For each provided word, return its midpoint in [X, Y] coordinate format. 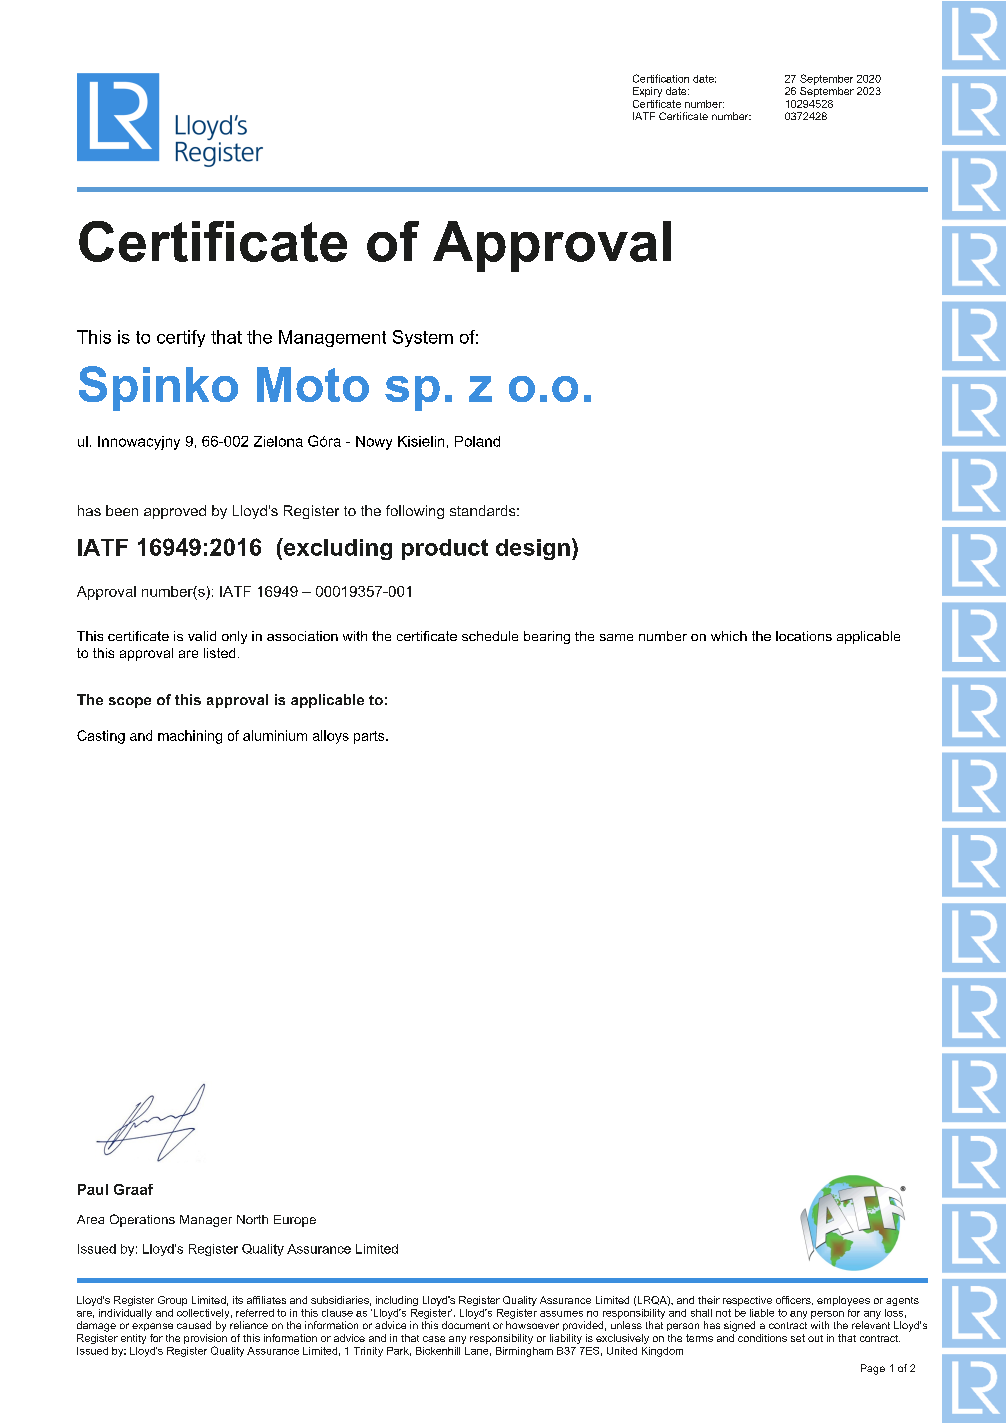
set [798, 1338]
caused [194, 1325]
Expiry [647, 92]
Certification [661, 78]
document [466, 1325]
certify [181, 338]
